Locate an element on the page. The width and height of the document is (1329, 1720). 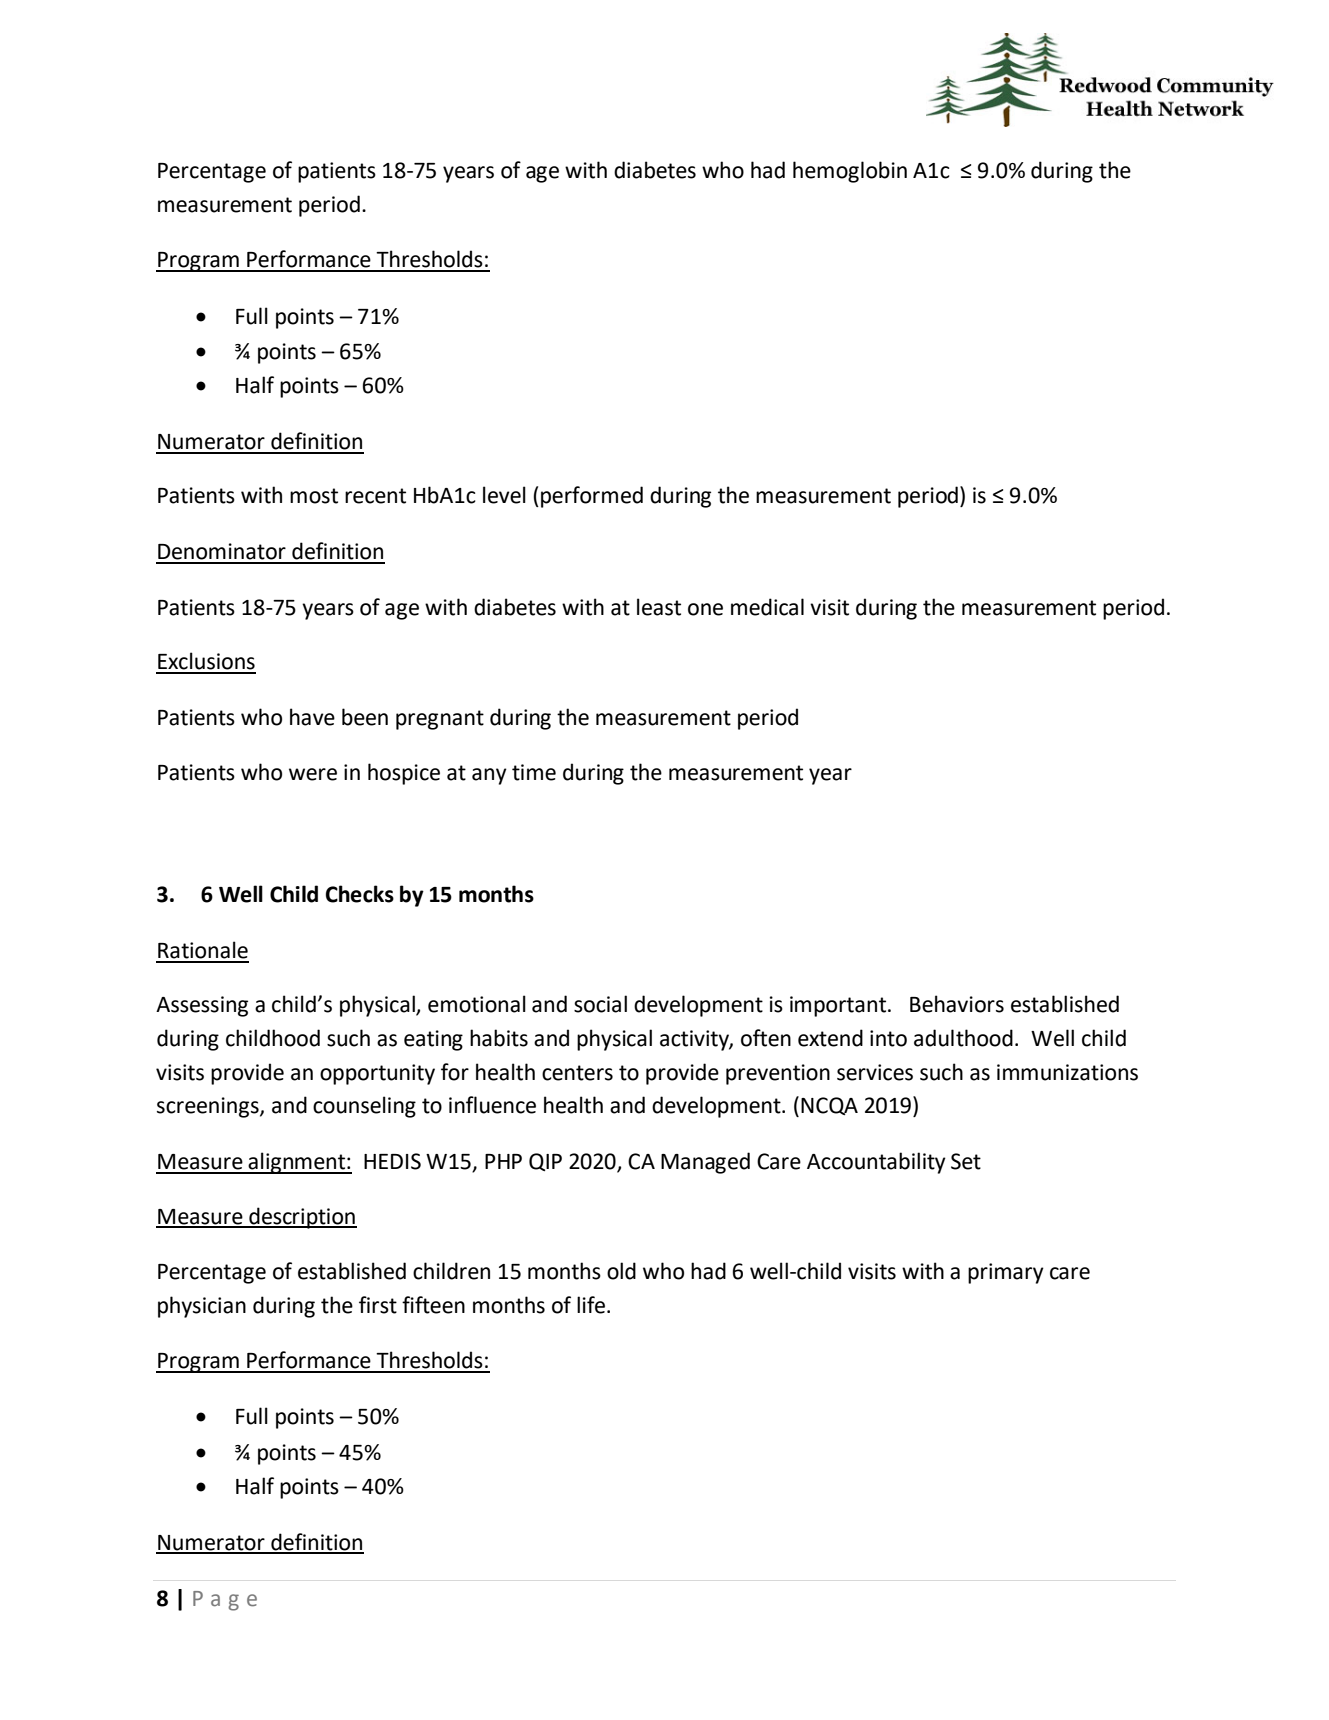
description is located at coordinates (302, 1218).
